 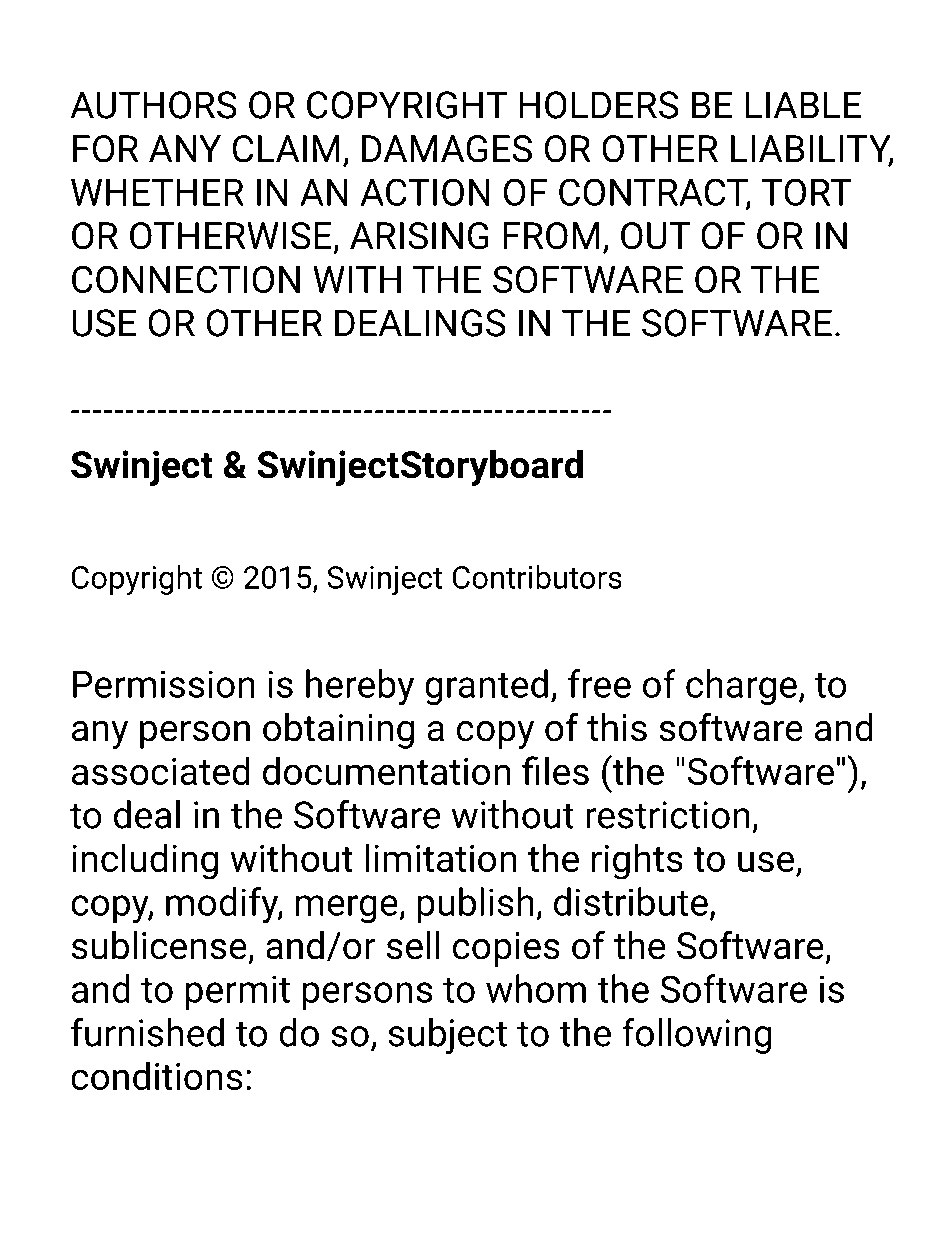 What do you see at coordinates (696, 1036) in the document?
I see `following` at bounding box center [696, 1036].
